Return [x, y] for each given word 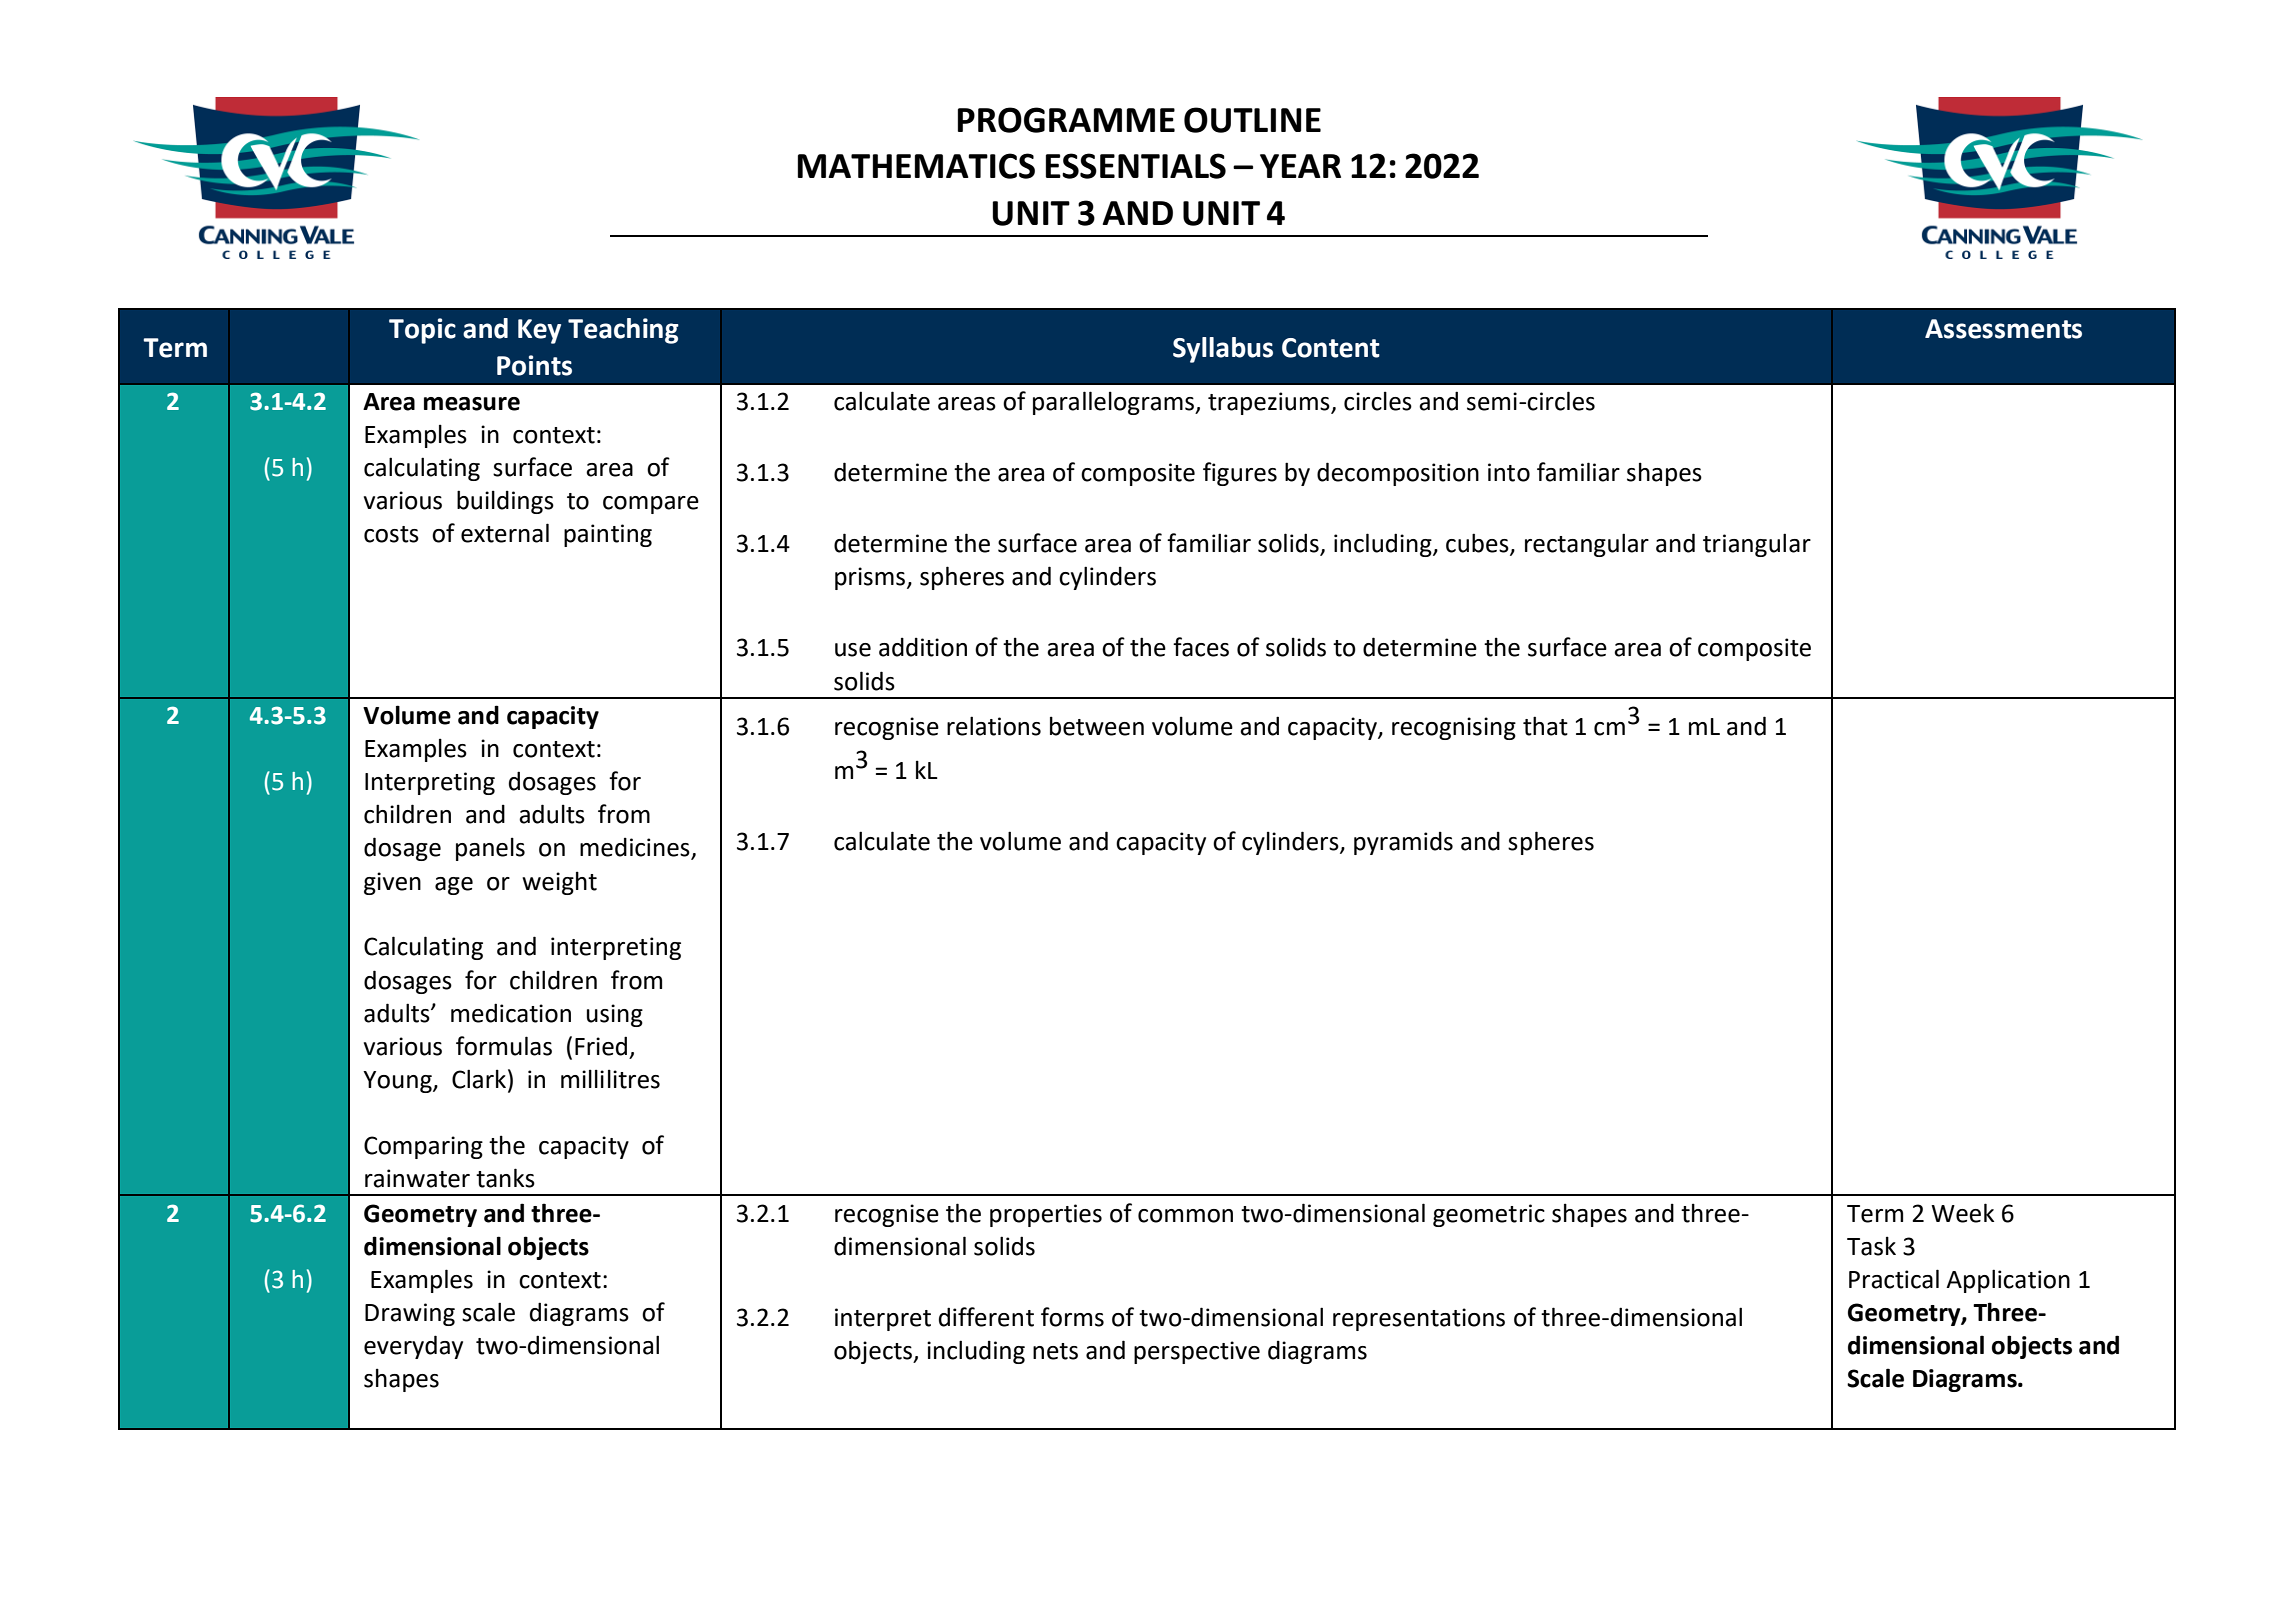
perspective [1197, 1352]
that [1545, 726]
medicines [636, 848]
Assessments [2003, 329]
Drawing [410, 1314]
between [1097, 726]
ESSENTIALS [1136, 166]
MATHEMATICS [916, 166]
